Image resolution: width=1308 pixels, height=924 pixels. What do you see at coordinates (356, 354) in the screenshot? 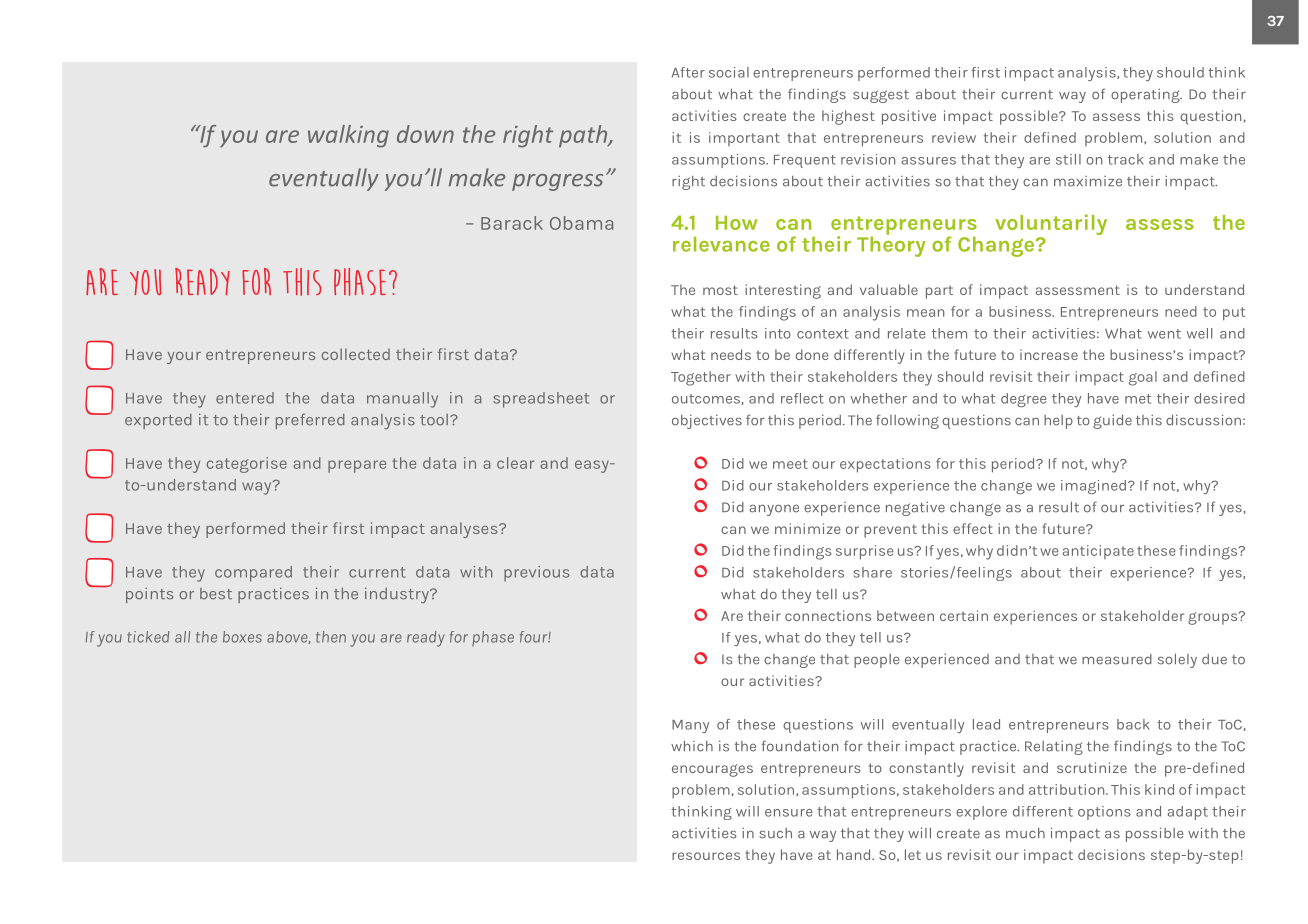
I see `collected` at bounding box center [356, 354].
